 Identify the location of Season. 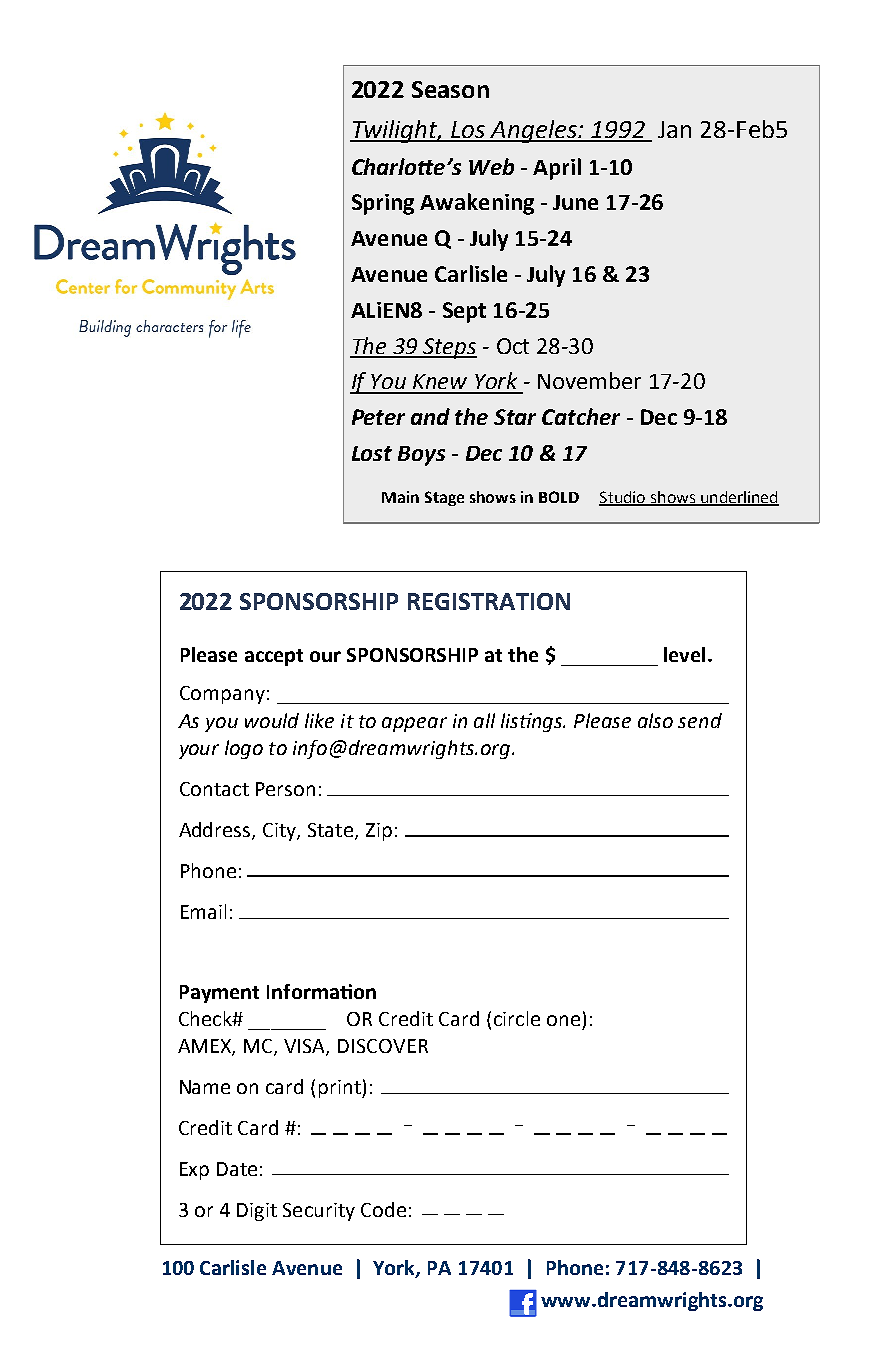
(450, 89).
